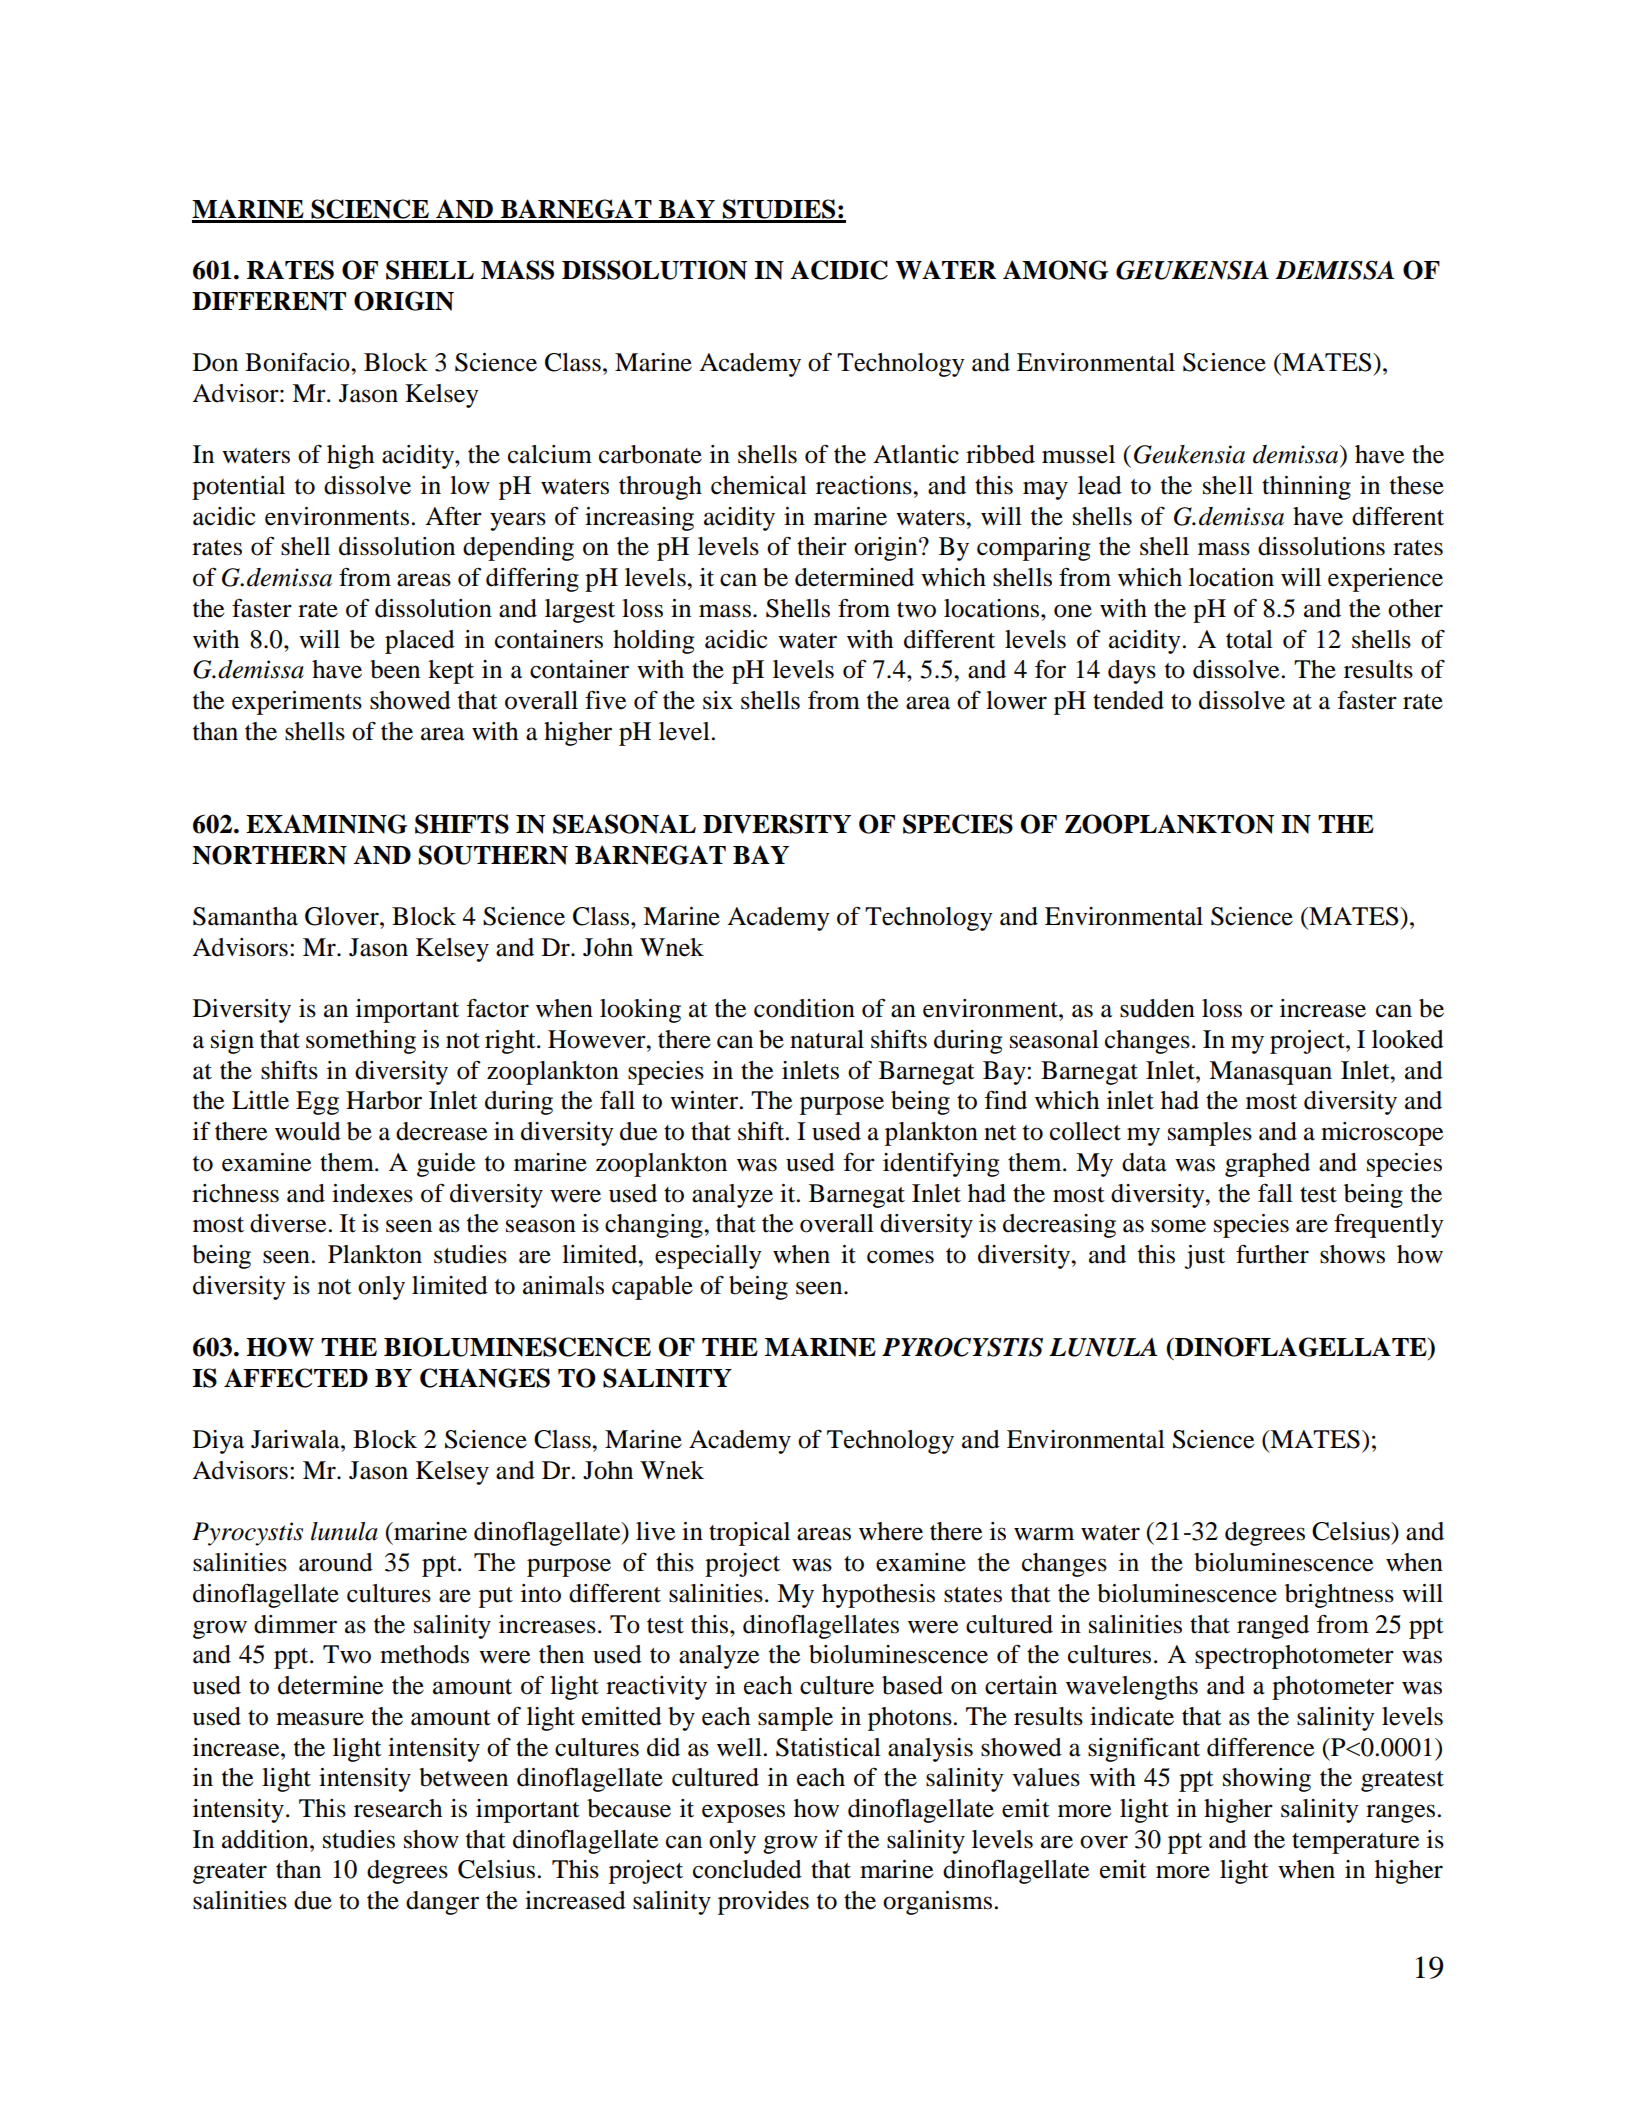 The height and width of the document is (2119, 1637). What do you see at coordinates (215, 362) in the document?
I see `Don` at bounding box center [215, 362].
